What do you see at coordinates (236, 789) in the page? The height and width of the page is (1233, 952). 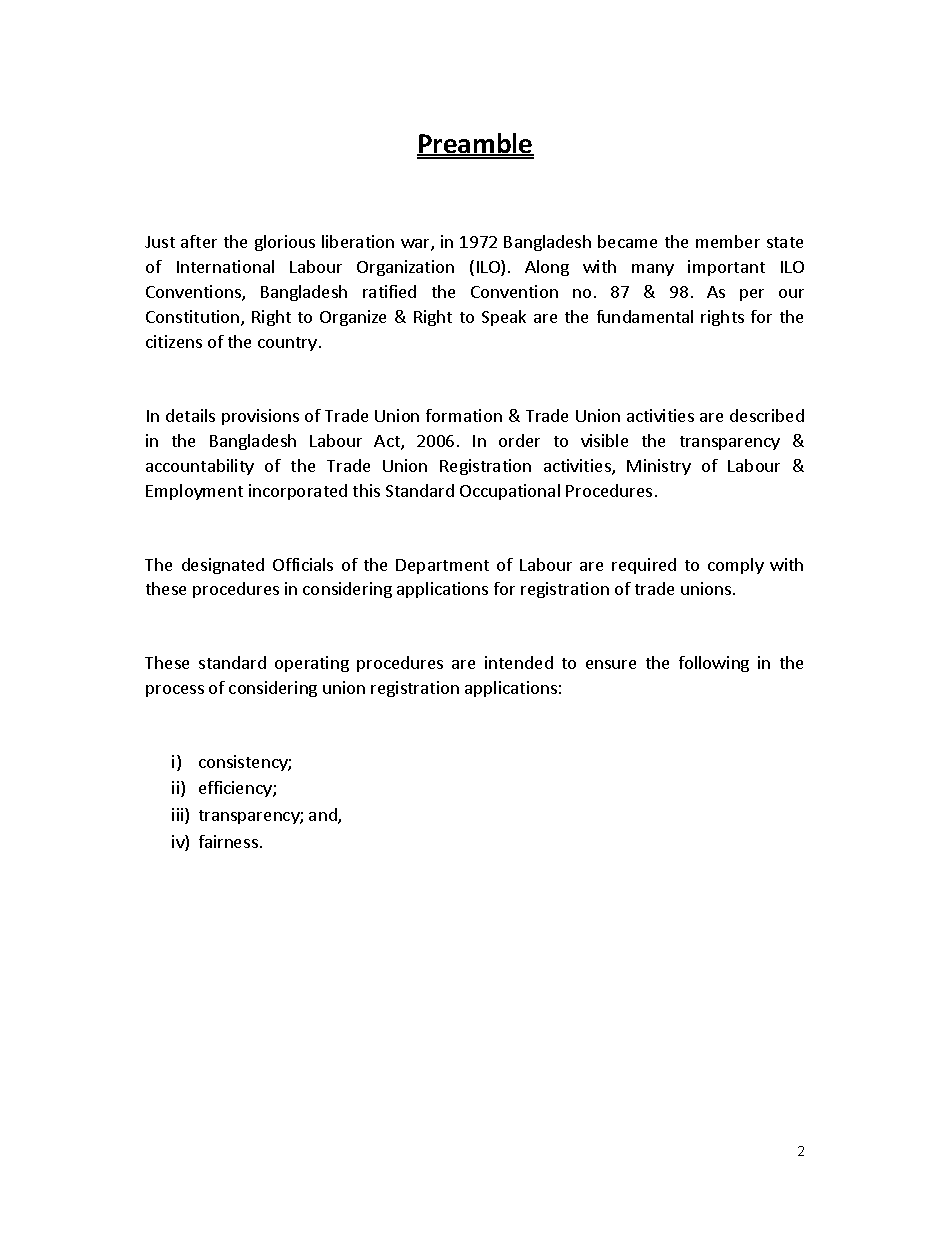 I see `efficiency` at bounding box center [236, 789].
